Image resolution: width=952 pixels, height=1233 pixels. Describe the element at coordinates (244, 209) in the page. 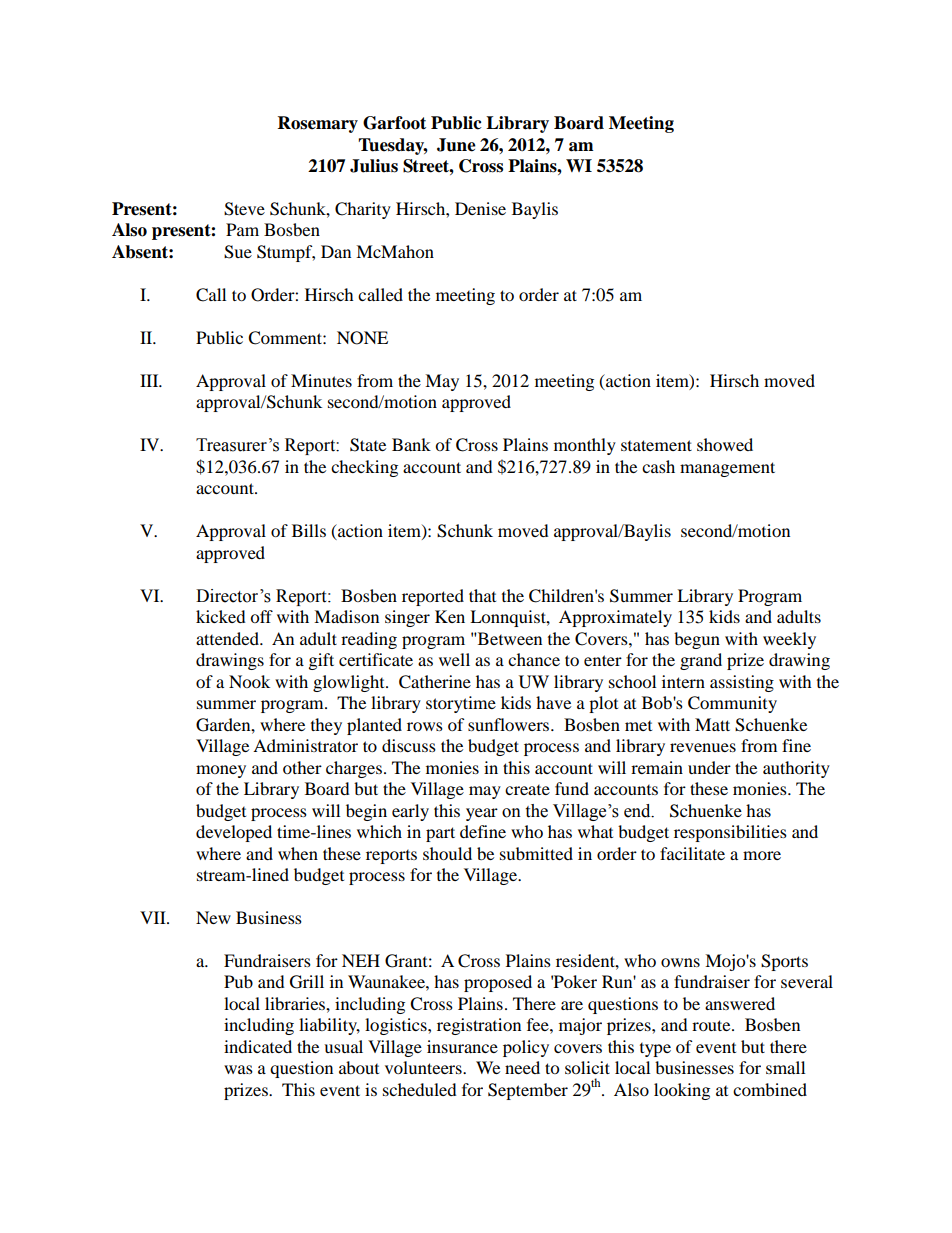

I see `Steve` at that location.
